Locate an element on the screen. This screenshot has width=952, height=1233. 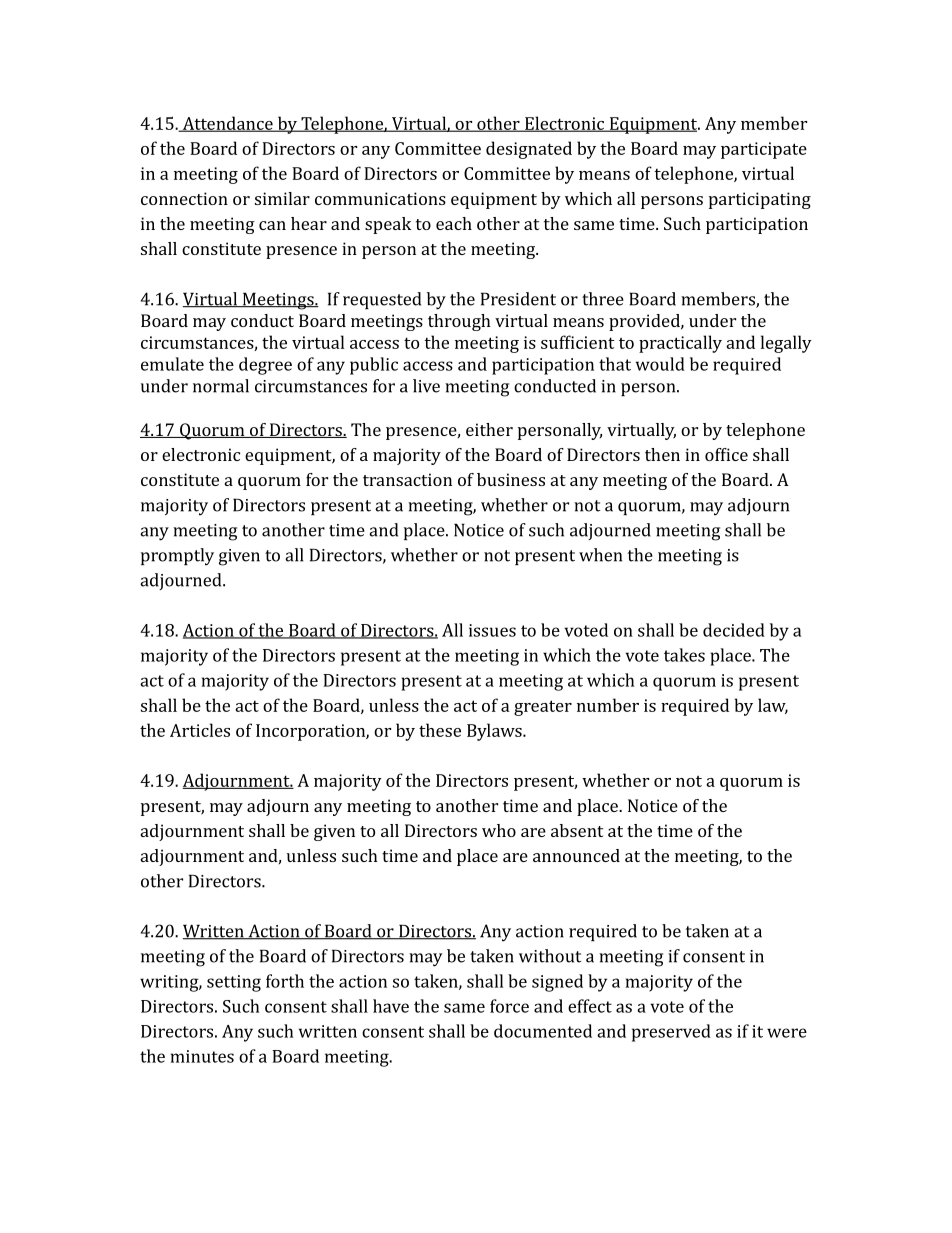
degree is located at coordinates (265, 366).
